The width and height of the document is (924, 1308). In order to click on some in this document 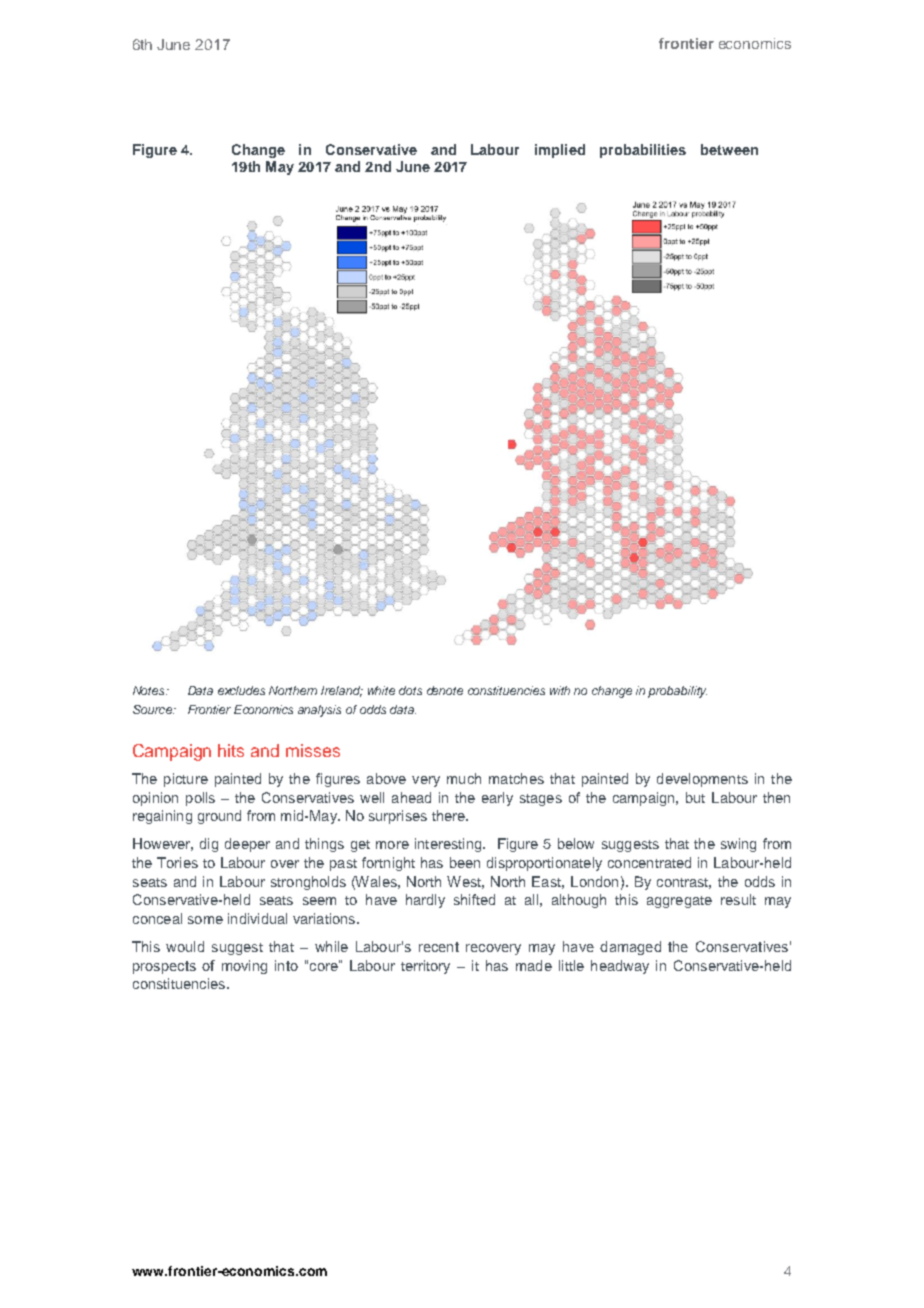, I will do `click(205, 920)`.
